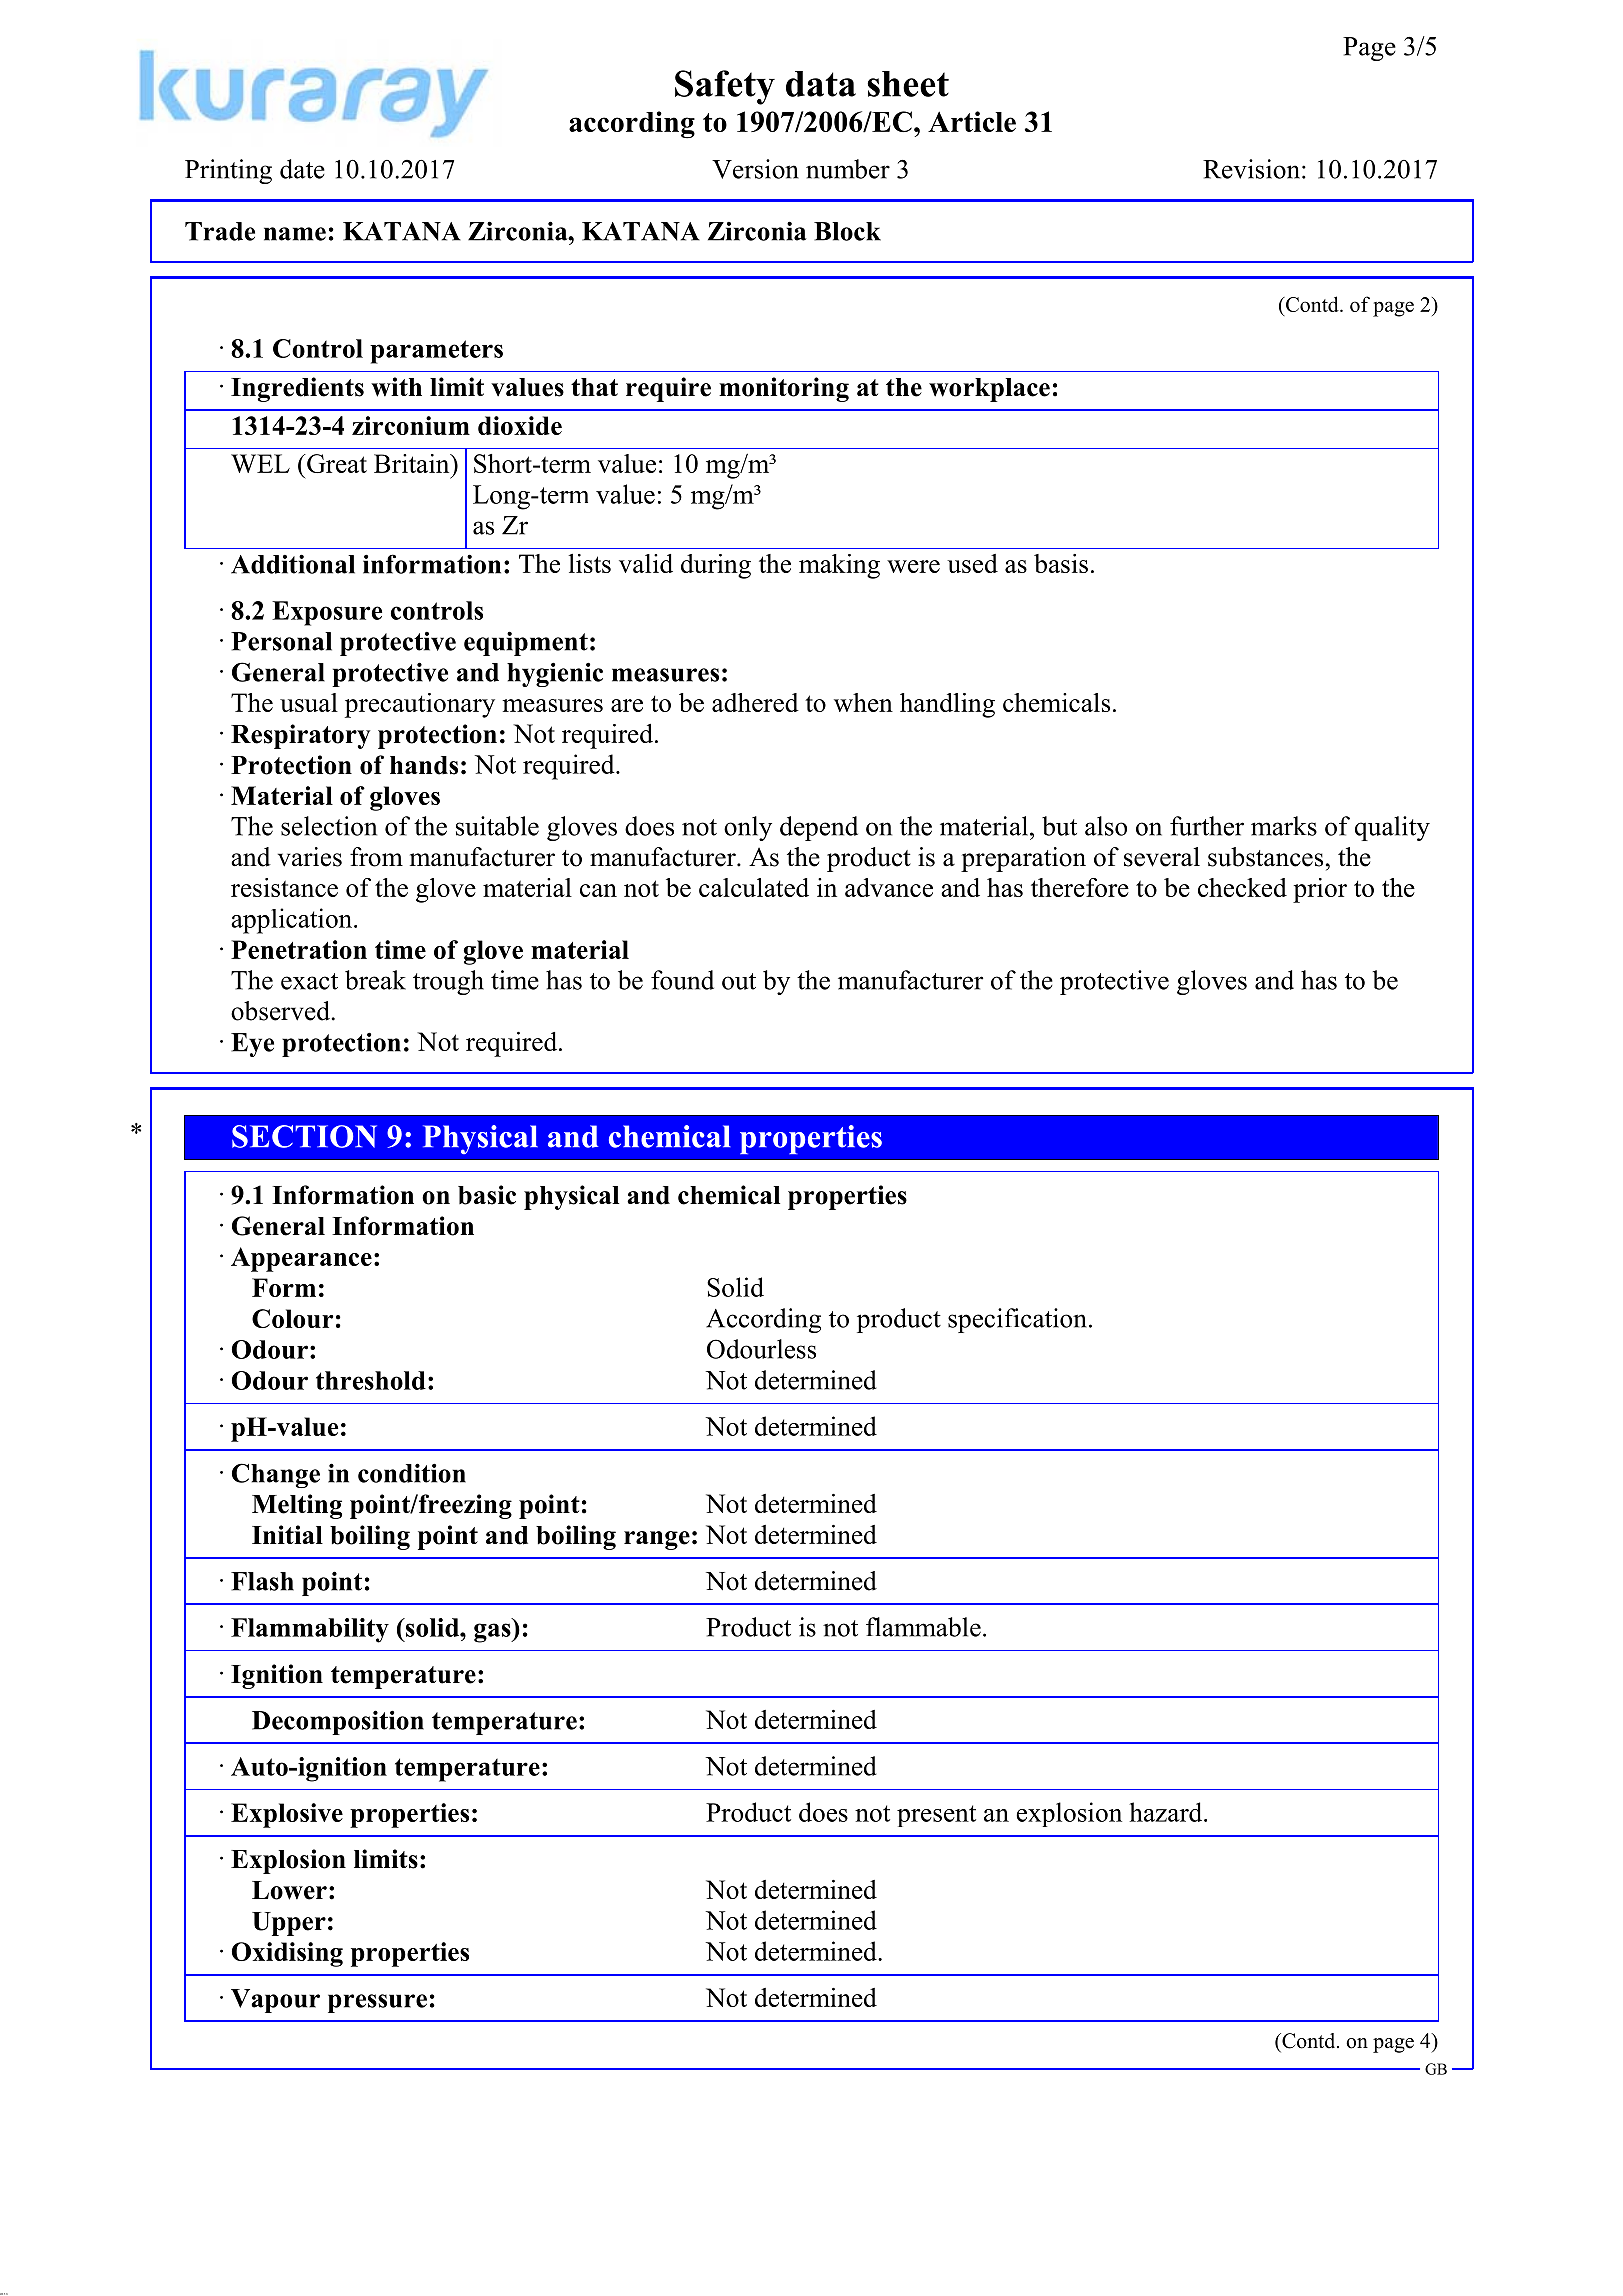 The height and width of the page is (2296, 1623). What do you see at coordinates (848, 169) in the page?
I see `number` at bounding box center [848, 169].
